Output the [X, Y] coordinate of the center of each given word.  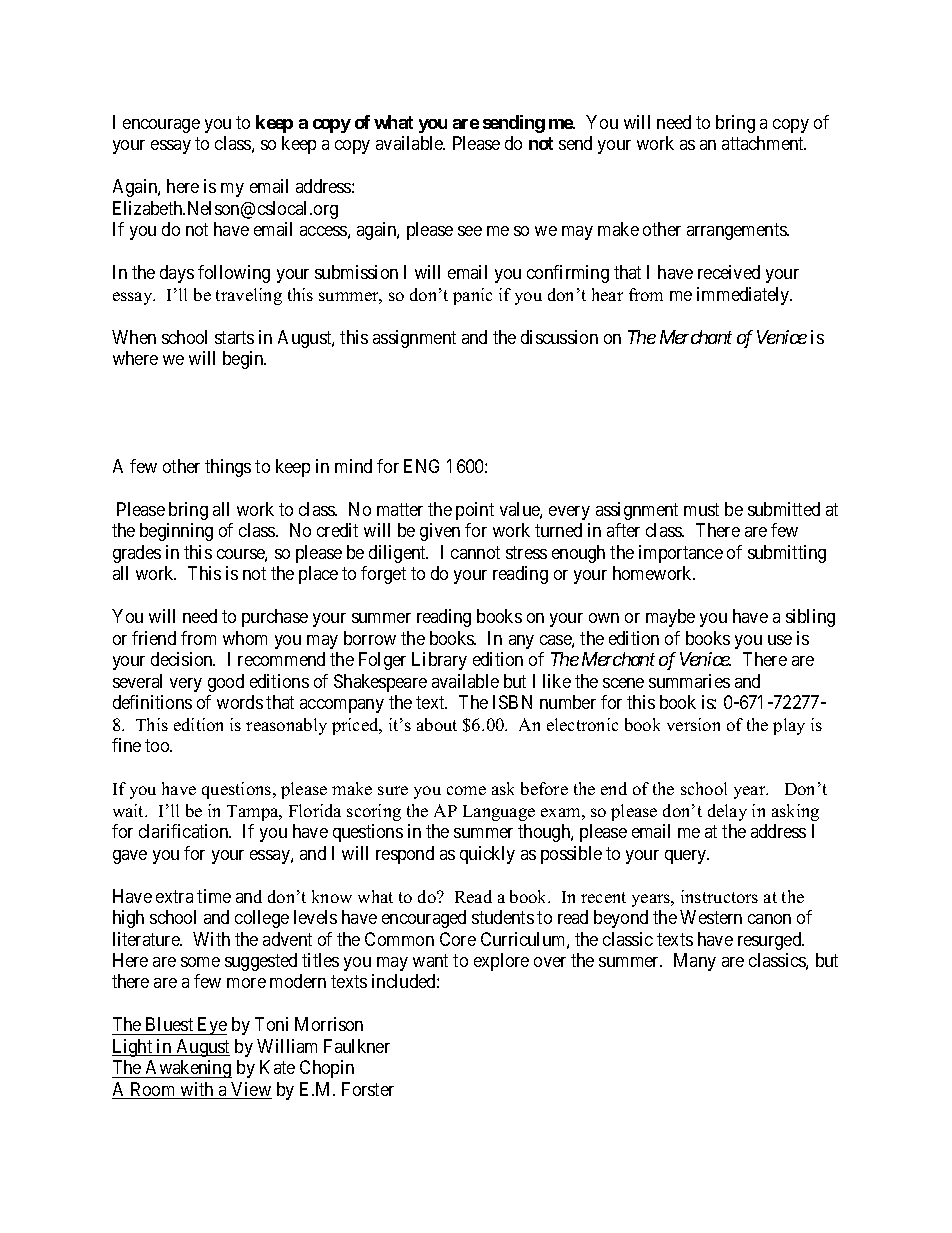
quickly [487, 855]
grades [137, 554]
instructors [719, 896]
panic [472, 296]
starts [234, 337]
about [437, 724]
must [701, 509]
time [214, 896]
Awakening [187, 1069]
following [234, 274]
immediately [744, 296]
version [693, 724]
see [470, 231]
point [475, 511]
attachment [764, 143]
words [240, 702]
